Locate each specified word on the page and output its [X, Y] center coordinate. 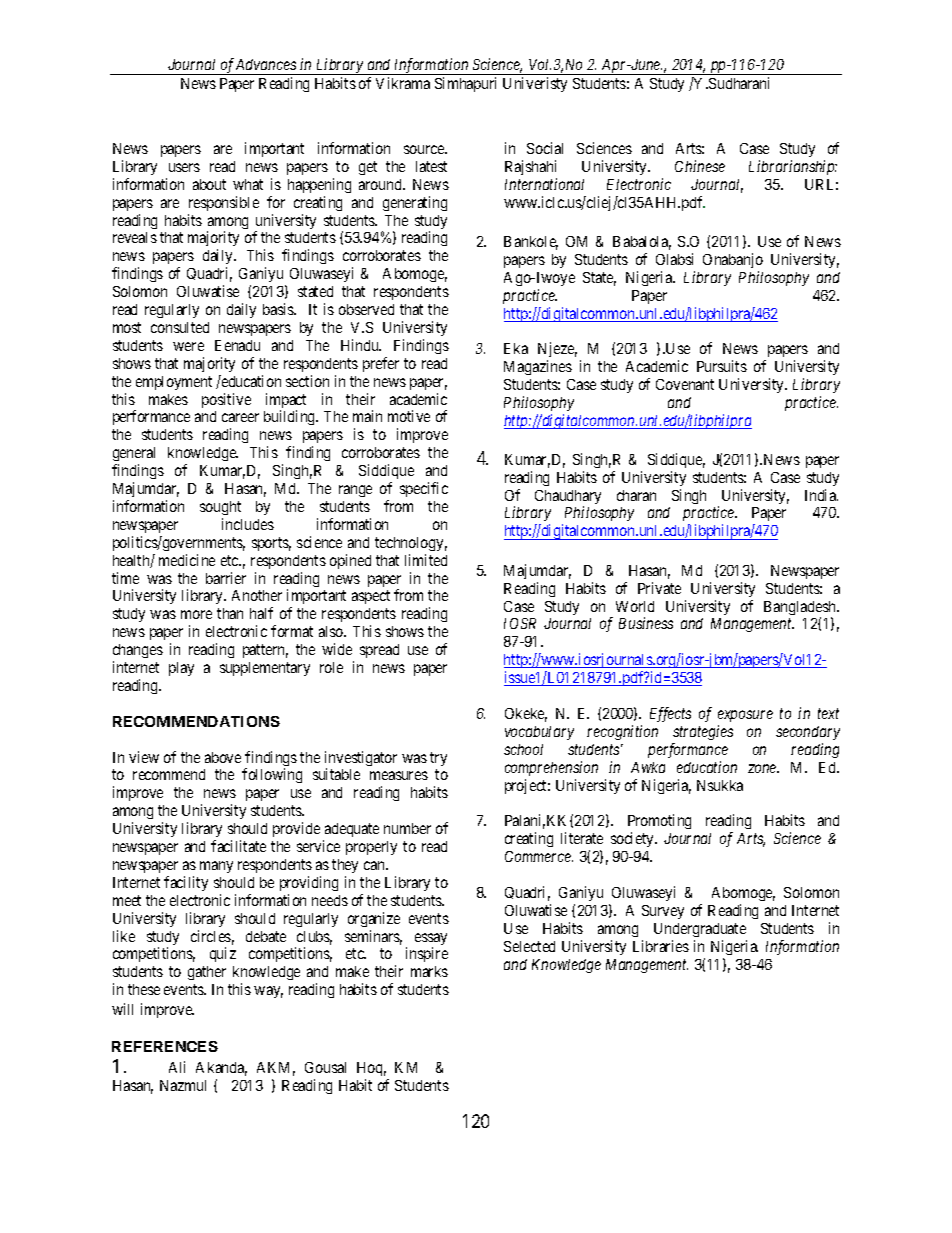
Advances [266, 64]
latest [431, 166]
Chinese [700, 166]
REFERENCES [165, 1046]
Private [659, 588]
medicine [187, 560]
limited [426, 560]
